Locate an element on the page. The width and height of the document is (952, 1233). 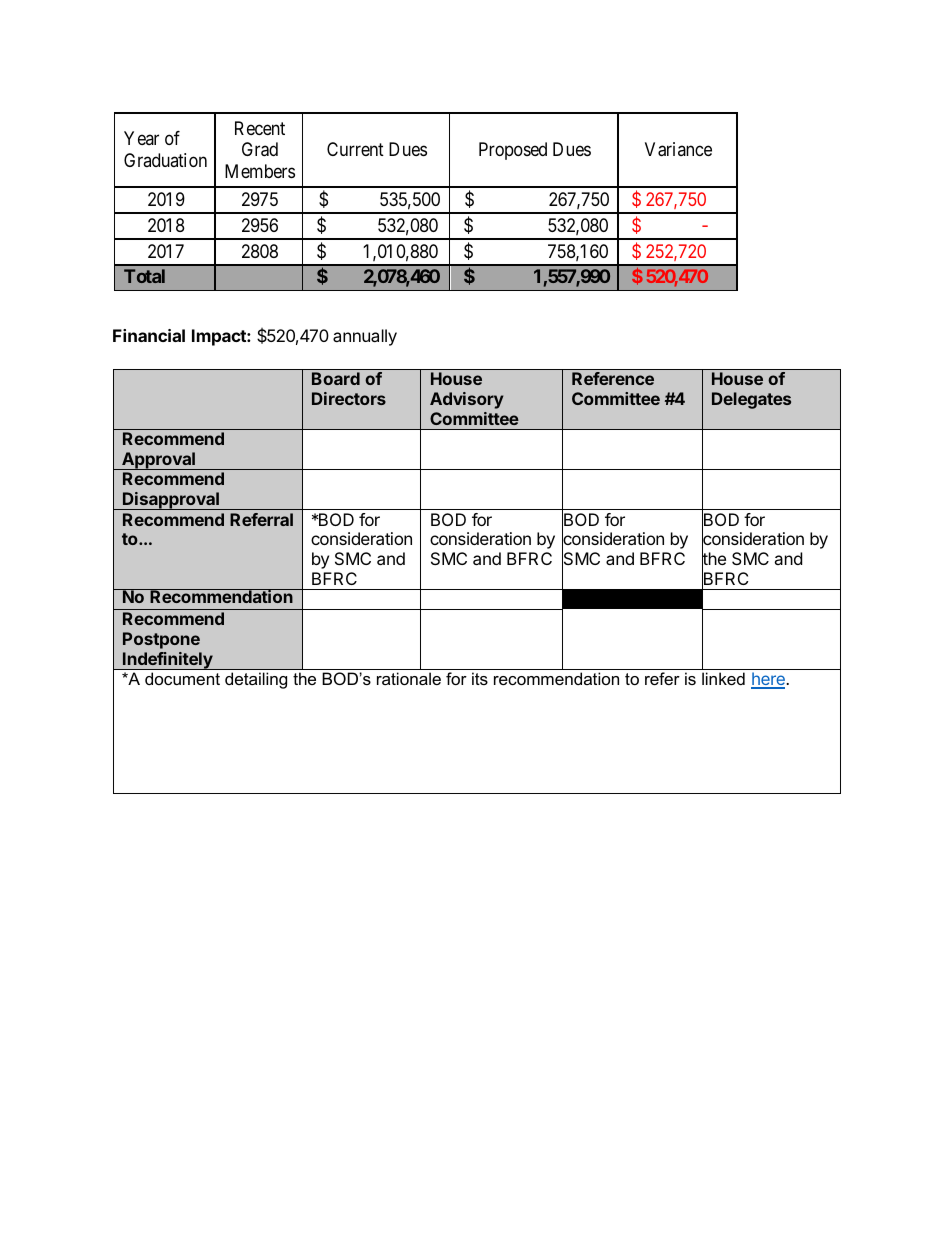
its is located at coordinates (480, 678).
